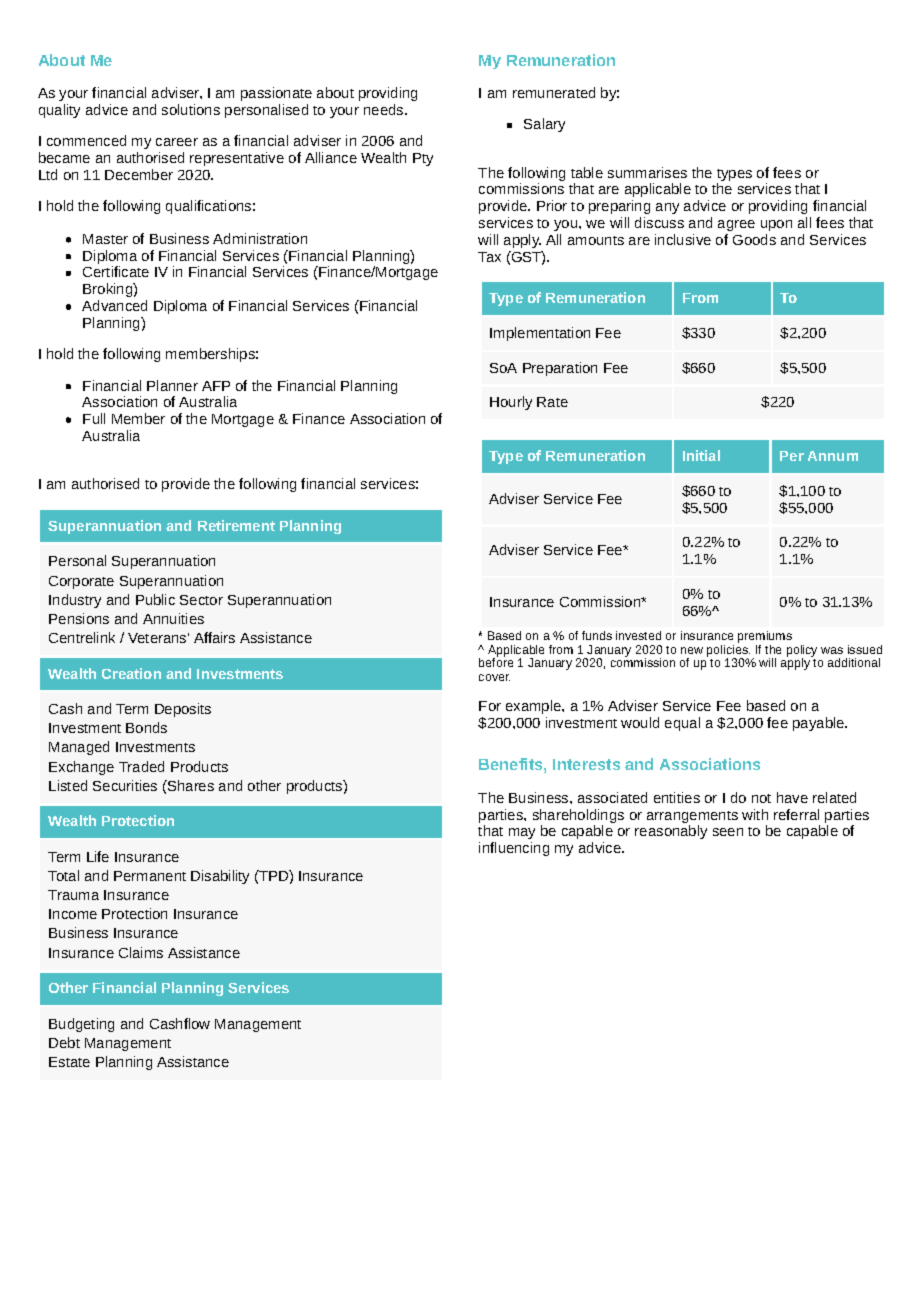  Describe the element at coordinates (765, 638) in the screenshot. I see `premiums` at that location.
